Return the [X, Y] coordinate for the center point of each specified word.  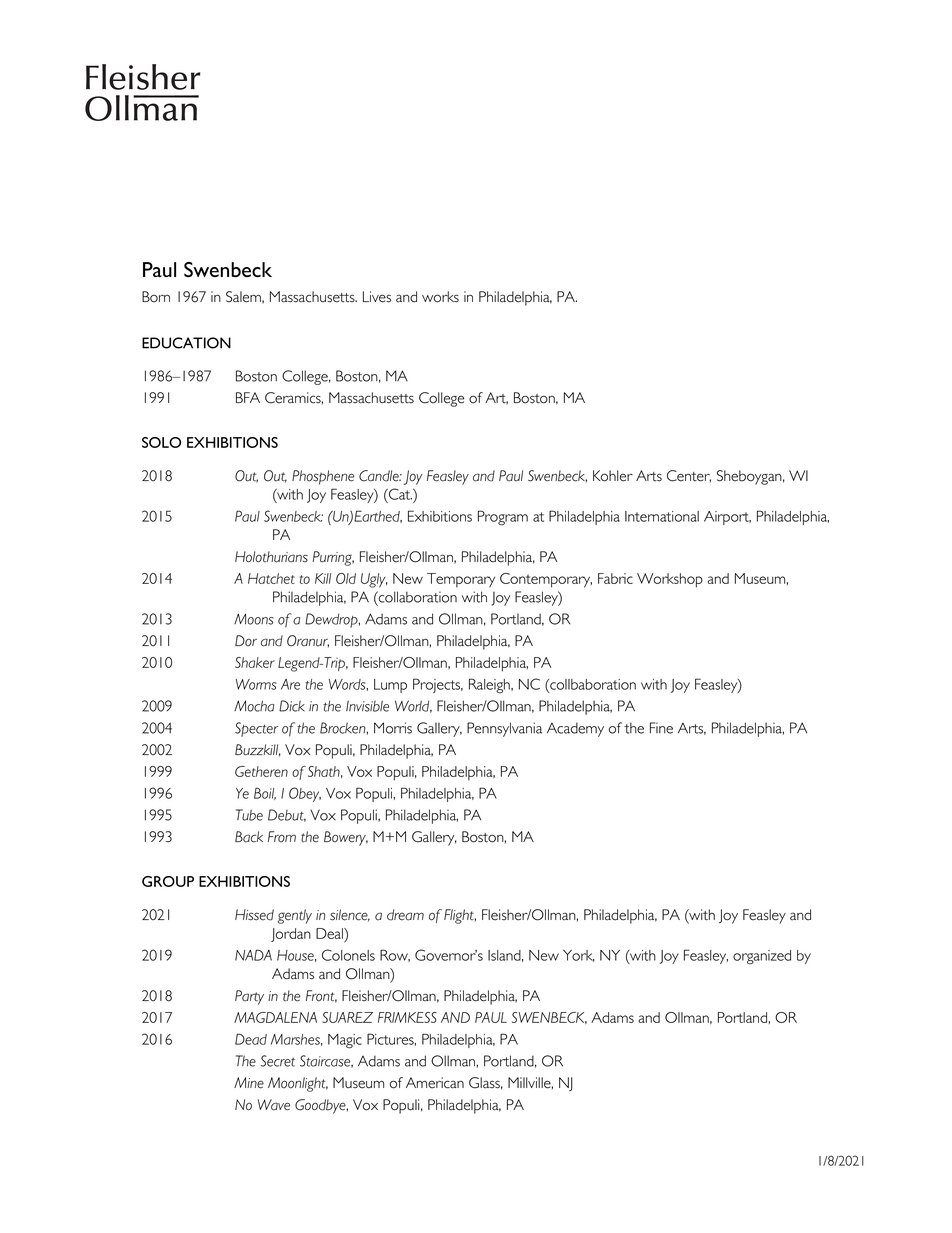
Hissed [254, 915]
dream [405, 915]
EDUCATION [186, 343]
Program [503, 518]
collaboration [417, 597]
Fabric [615, 578]
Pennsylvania [504, 729]
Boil [265, 793]
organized [762, 957]
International [662, 516]
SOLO [161, 442]
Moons [254, 619]
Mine [249, 1083]
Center [689, 476]
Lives [377, 297]
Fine [661, 728]
